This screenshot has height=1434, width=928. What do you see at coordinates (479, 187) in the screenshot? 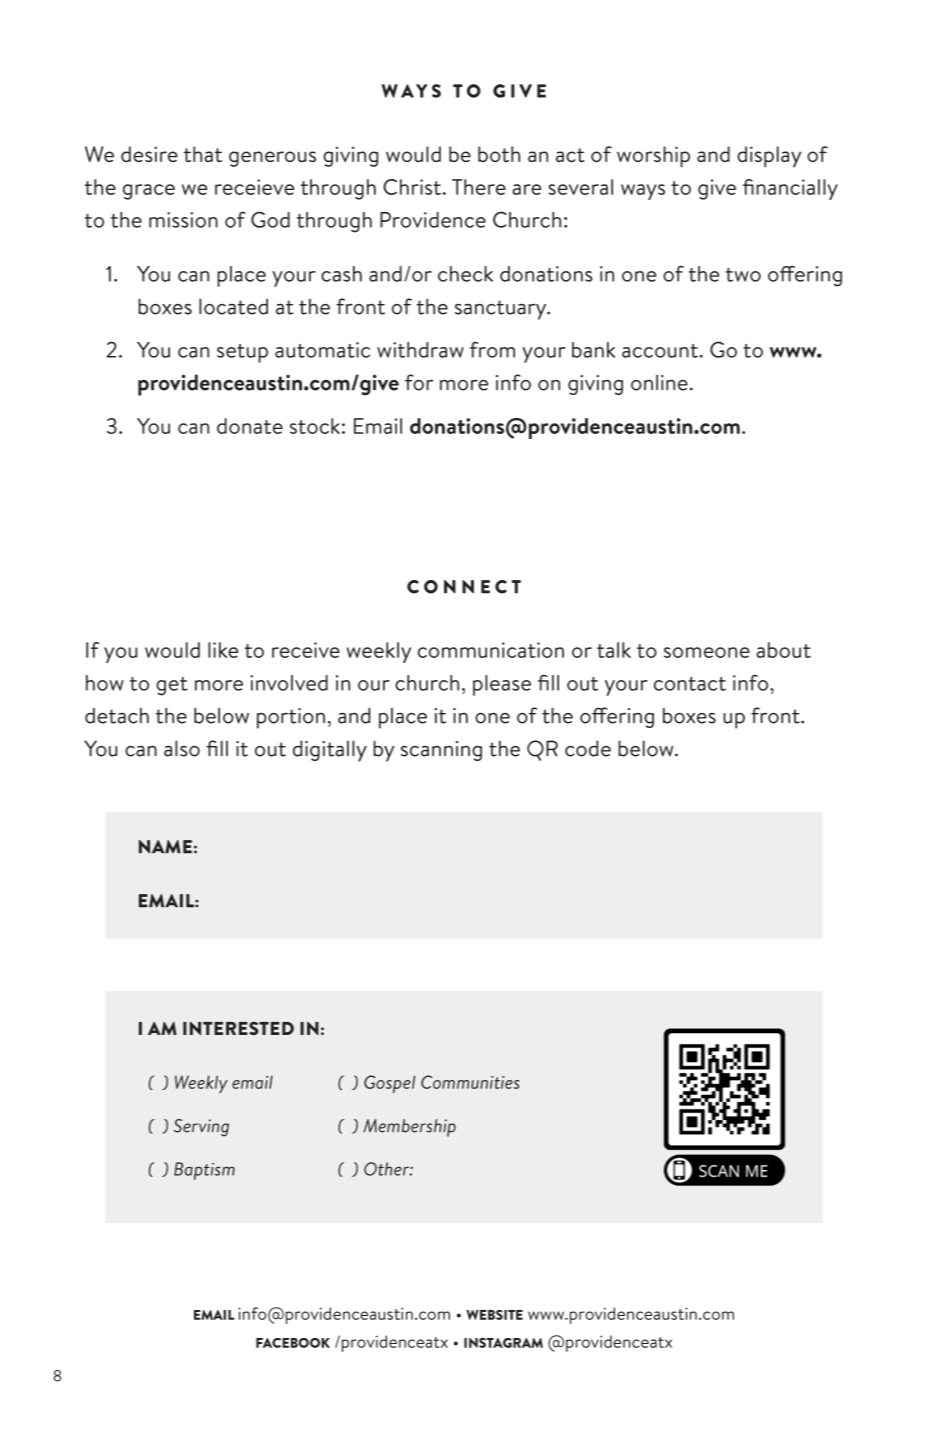
I see `There` at bounding box center [479, 187].
